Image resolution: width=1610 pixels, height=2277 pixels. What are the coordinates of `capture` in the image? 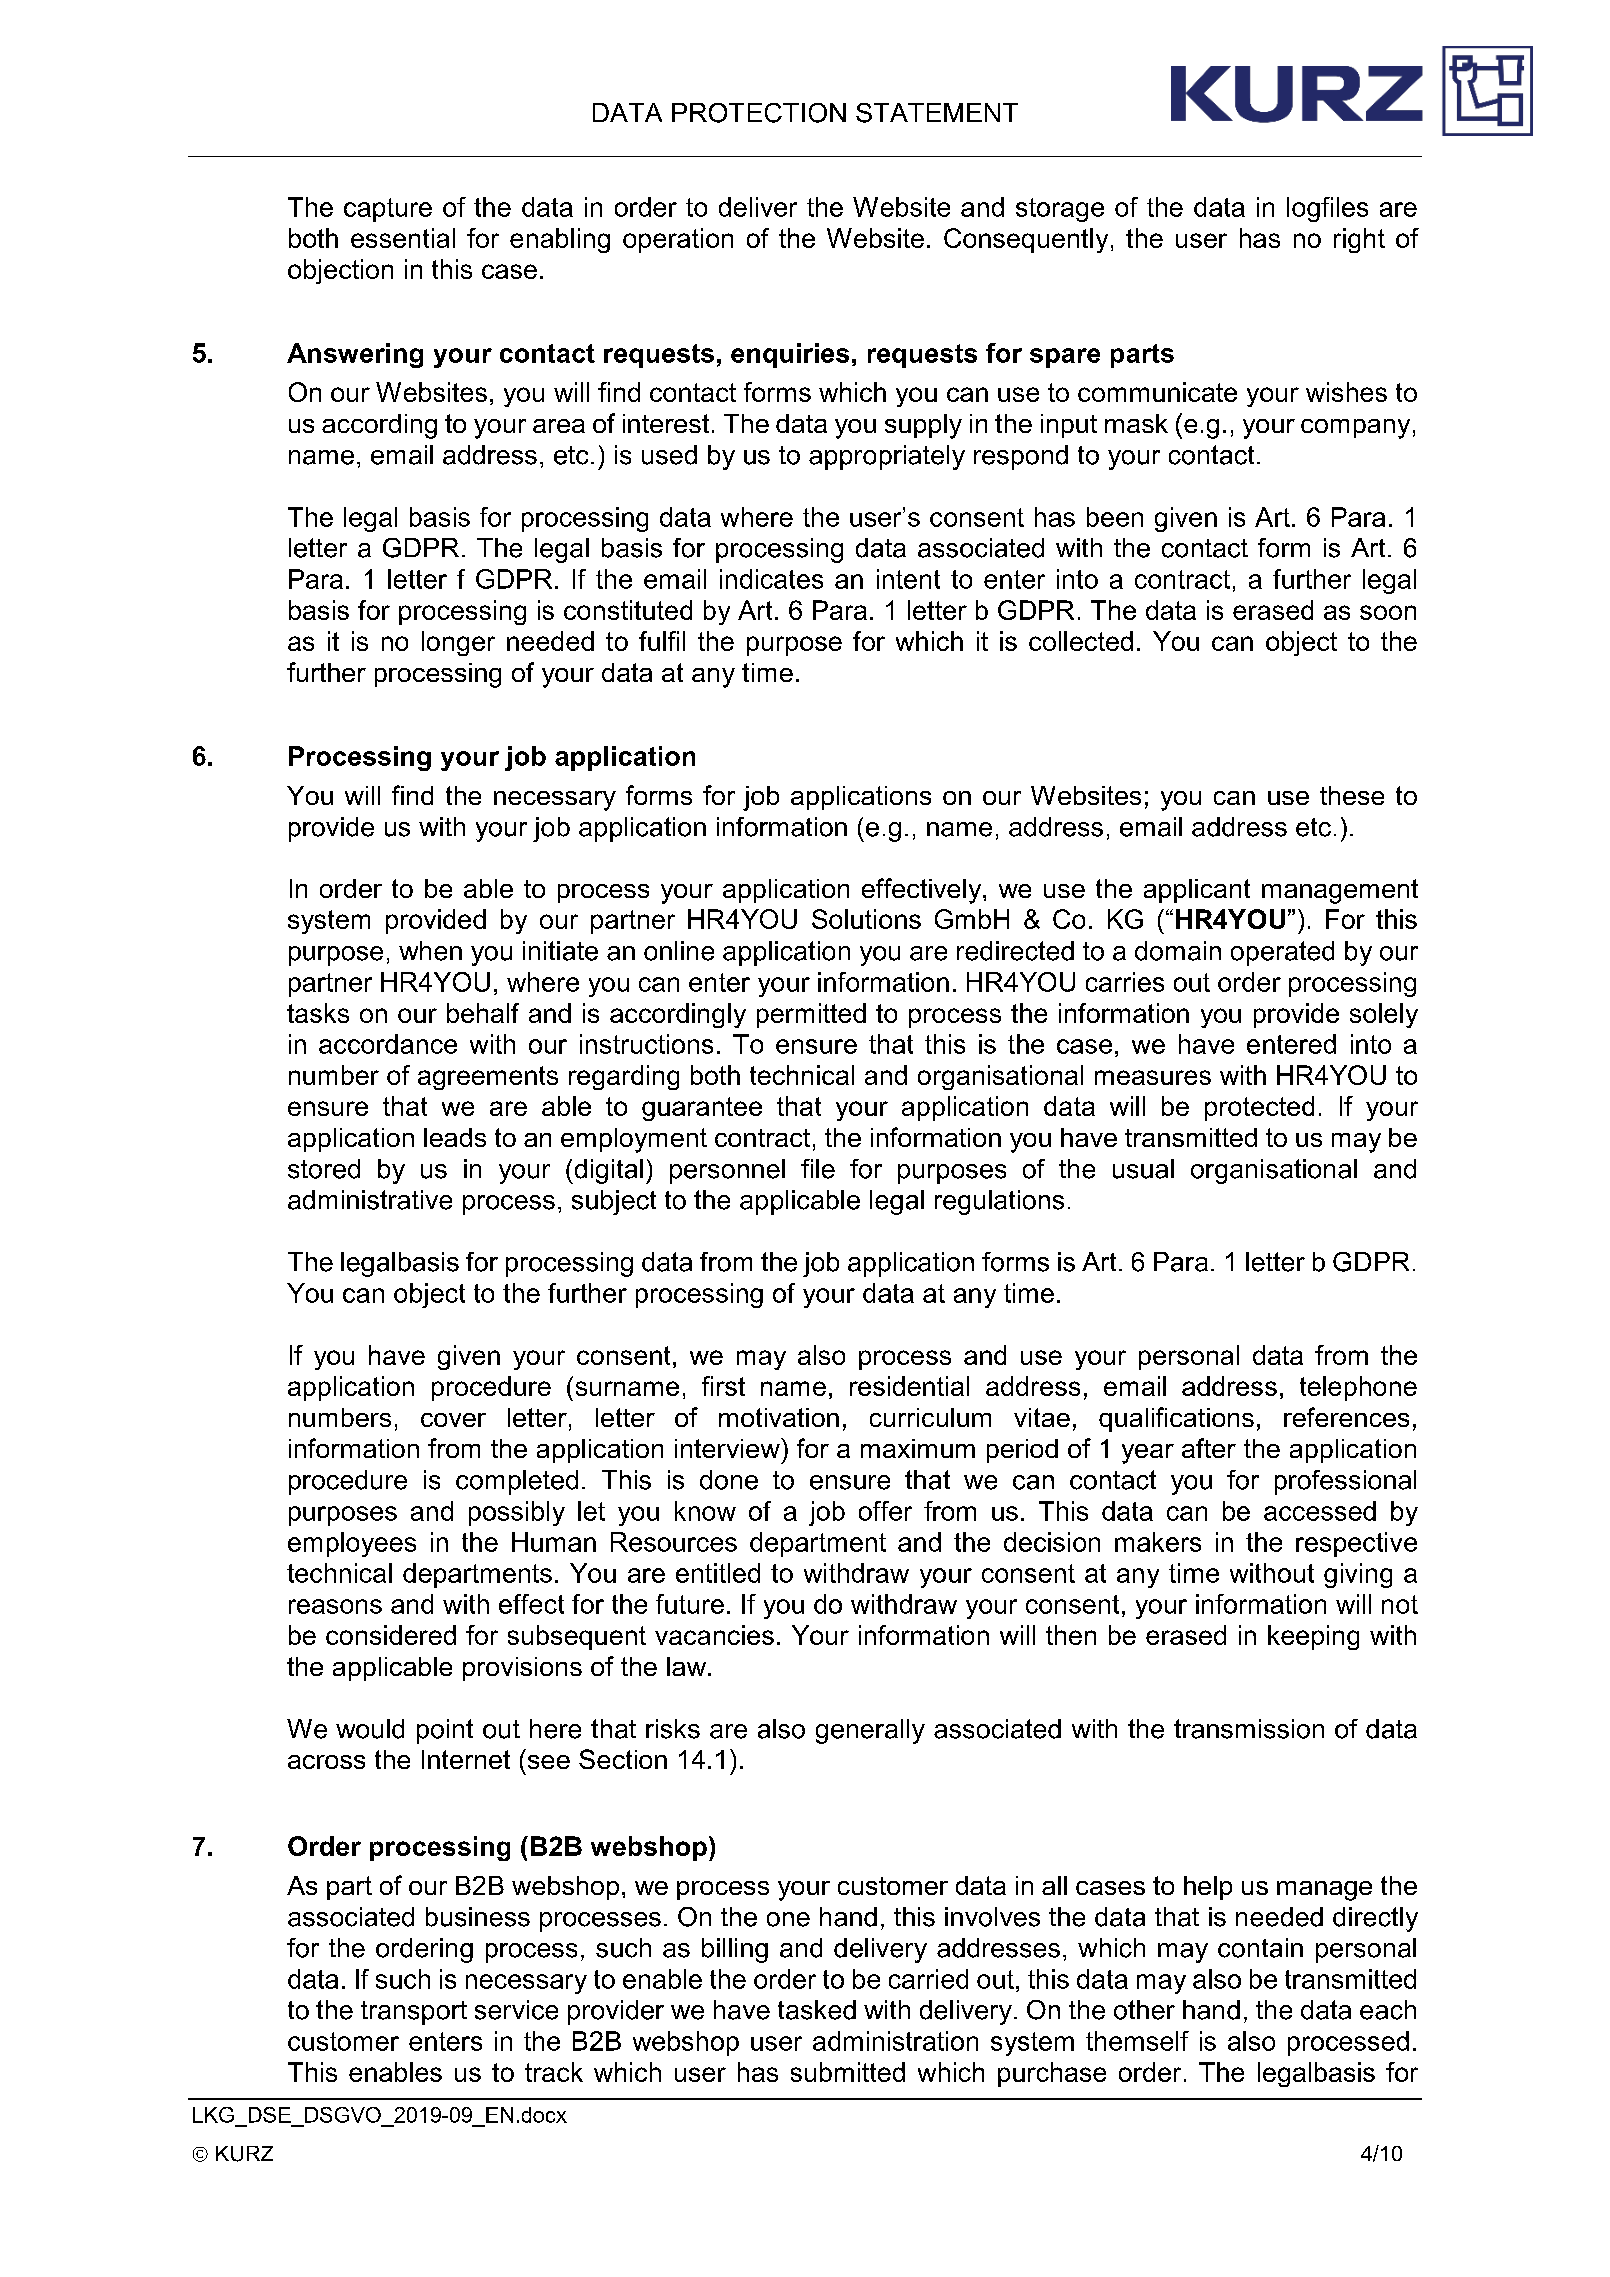 It's located at (388, 210).
